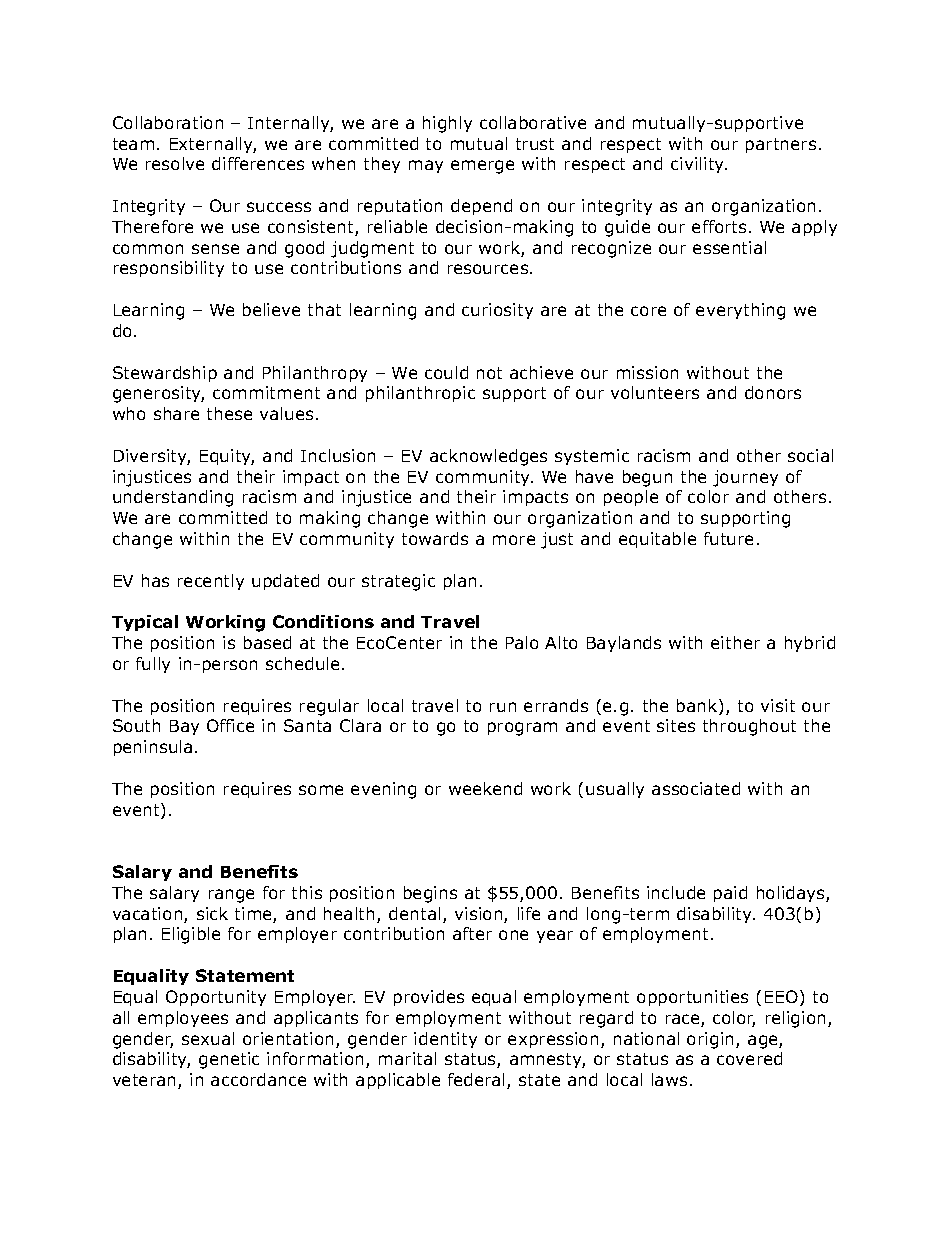 Image resolution: width=952 pixels, height=1233 pixels. Describe the element at coordinates (230, 725) in the screenshot. I see `Office` at that location.
